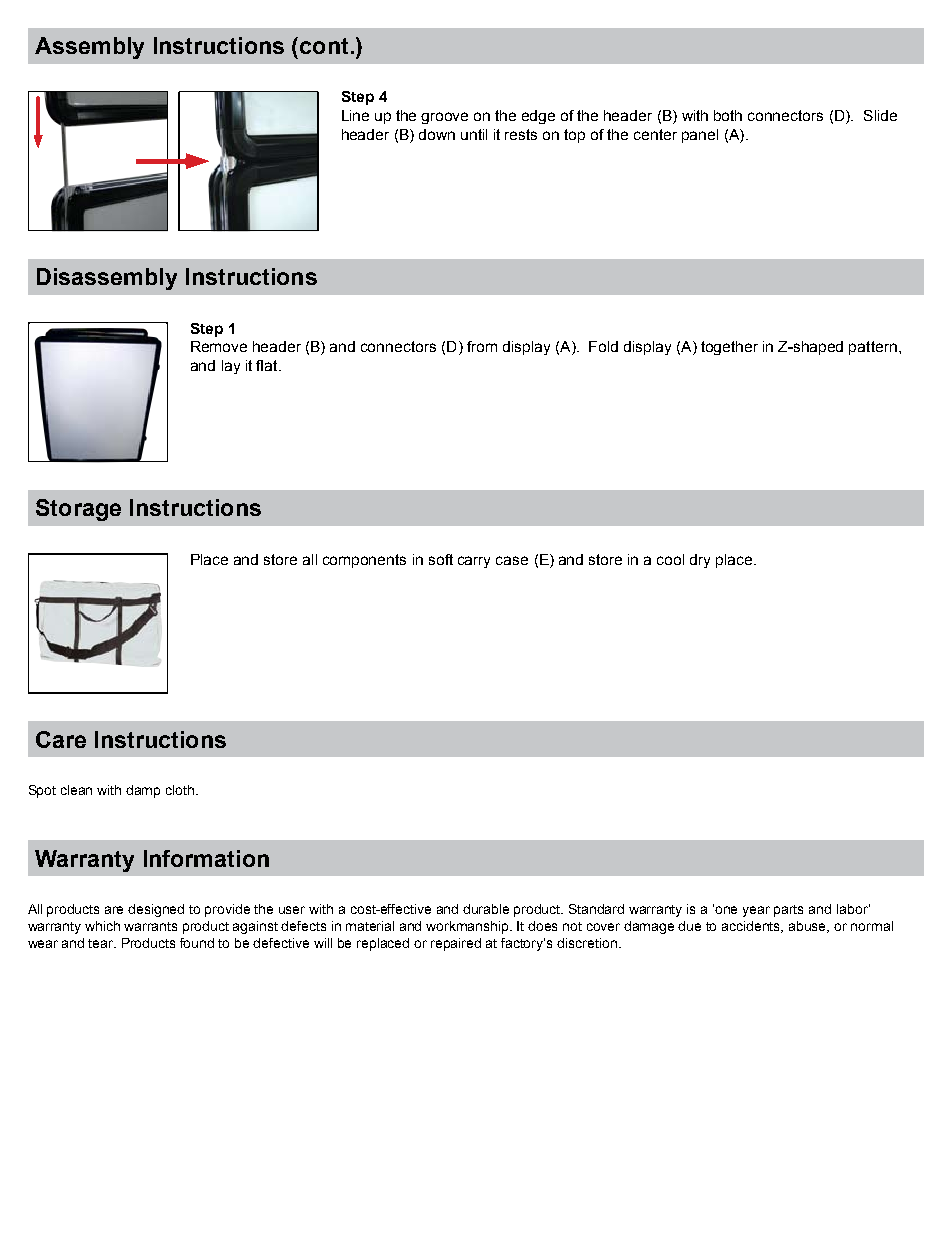 Image resolution: width=952 pixels, height=1233 pixels. Describe the element at coordinates (469, 927) in the image. I see `workmanship` at that location.
